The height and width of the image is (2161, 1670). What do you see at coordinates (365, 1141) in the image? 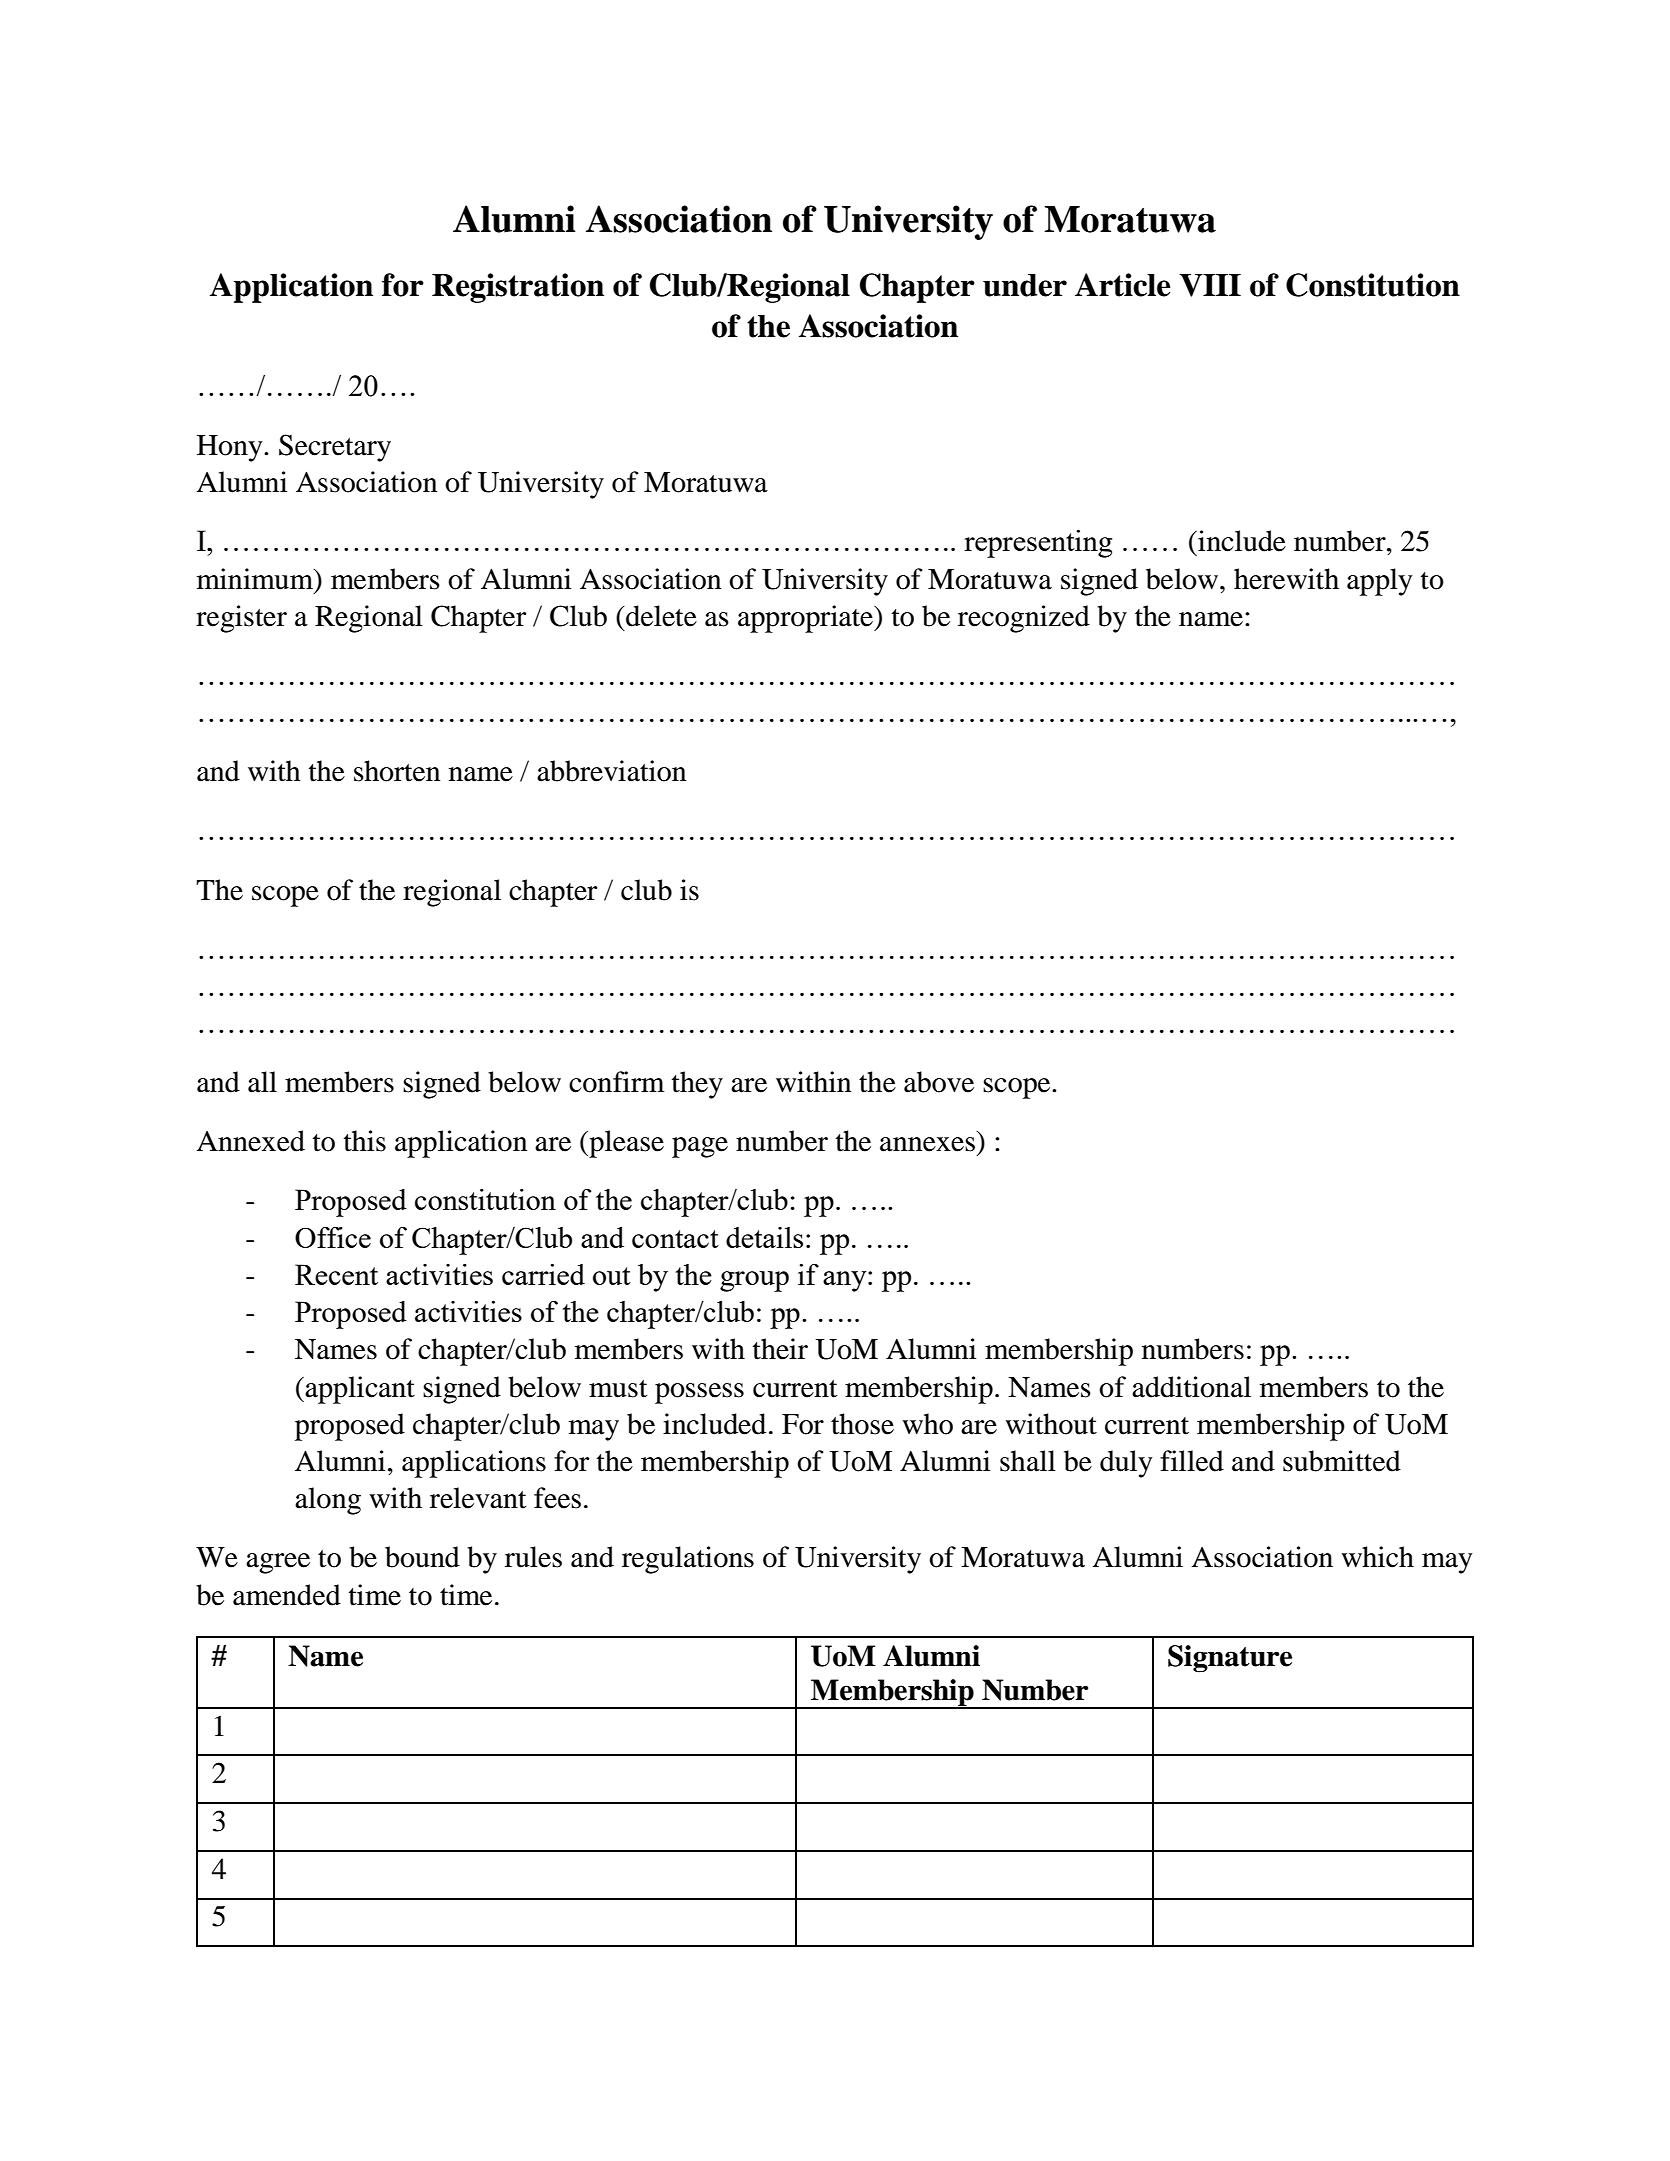
I see `this` at bounding box center [365, 1141].
